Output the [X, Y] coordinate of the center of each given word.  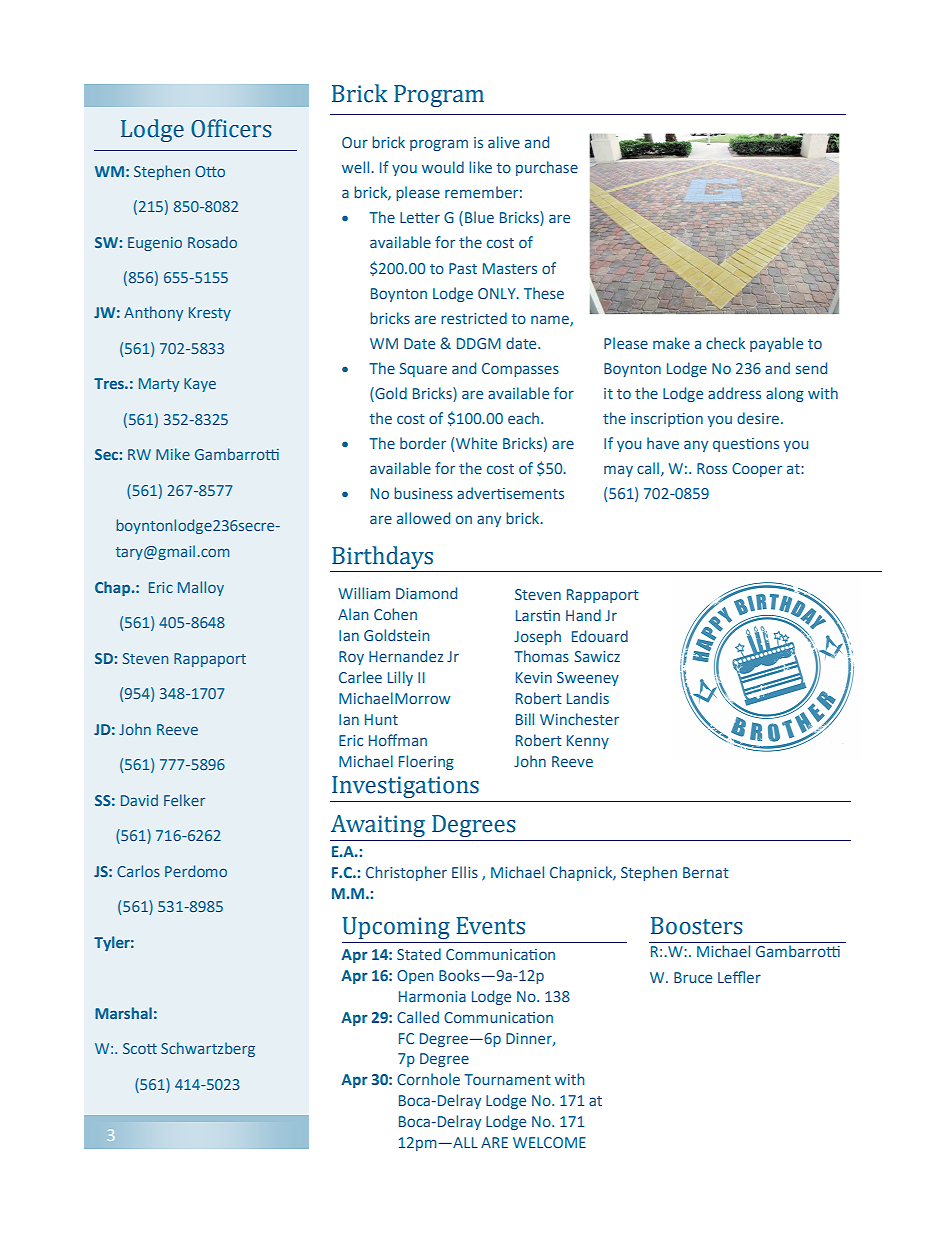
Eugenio [155, 244]
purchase [547, 168]
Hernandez [406, 656]
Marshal [123, 1013]
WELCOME [549, 1142]
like [480, 167]
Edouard [600, 636]
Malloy [201, 588]
